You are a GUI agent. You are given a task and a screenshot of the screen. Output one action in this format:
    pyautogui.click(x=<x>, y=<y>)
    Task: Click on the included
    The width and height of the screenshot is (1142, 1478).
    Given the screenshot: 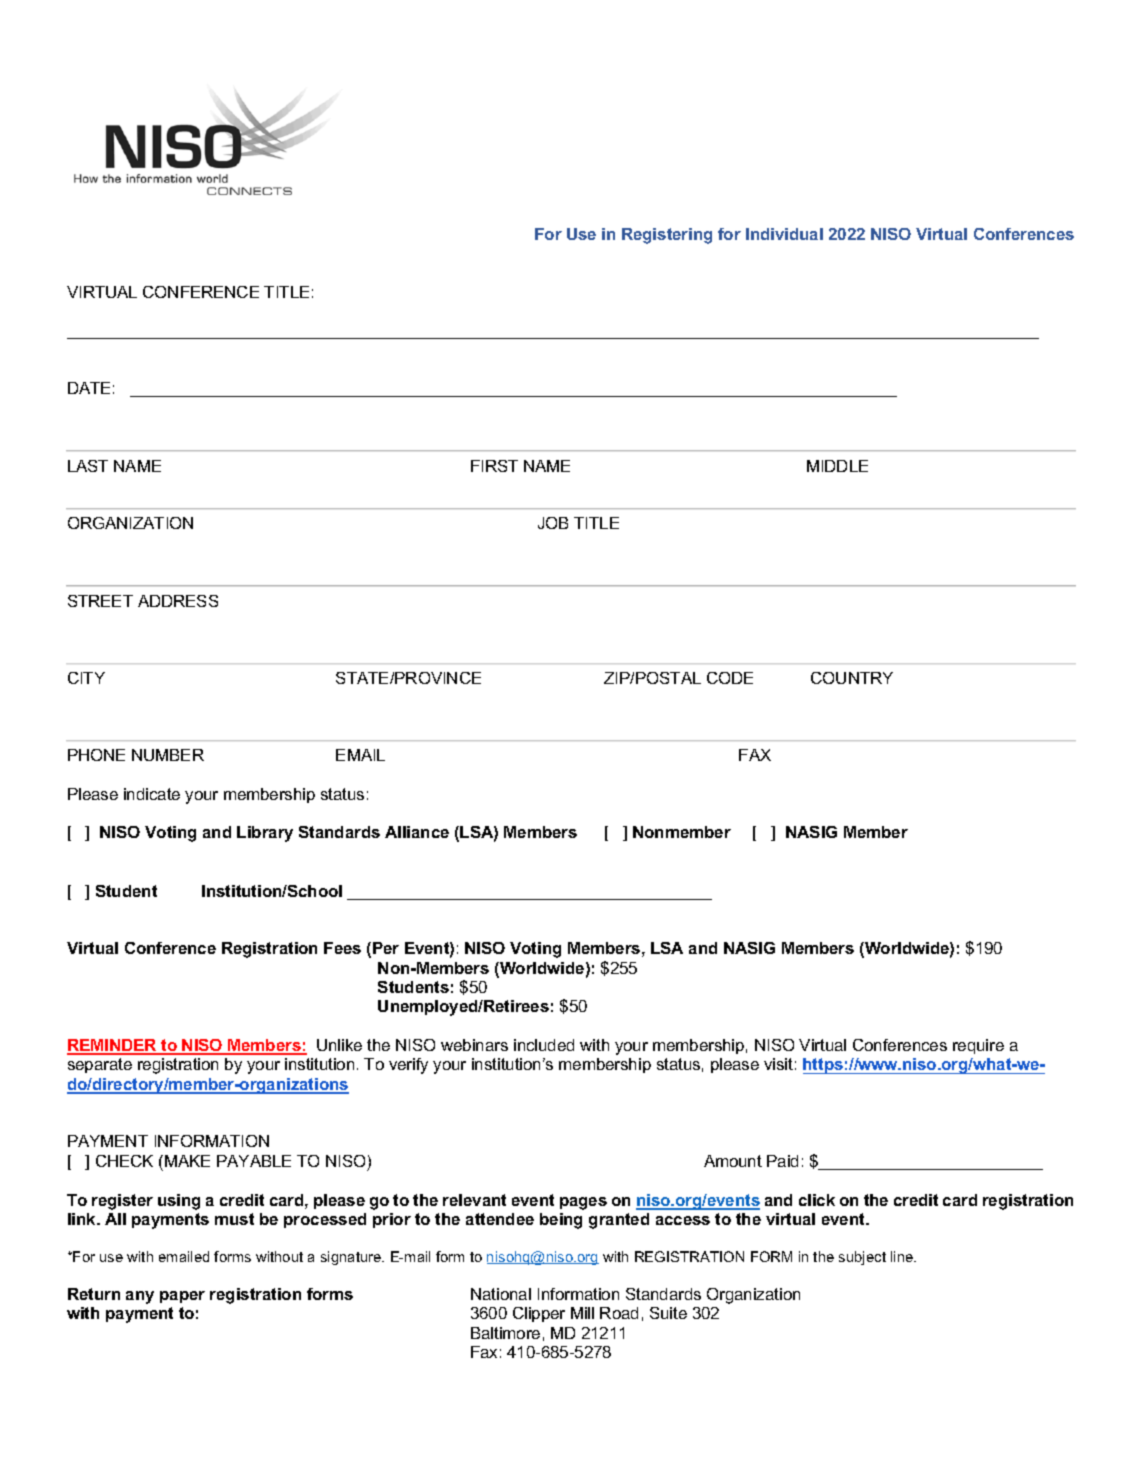 What is the action you would take?
    pyautogui.click(x=544, y=1045)
